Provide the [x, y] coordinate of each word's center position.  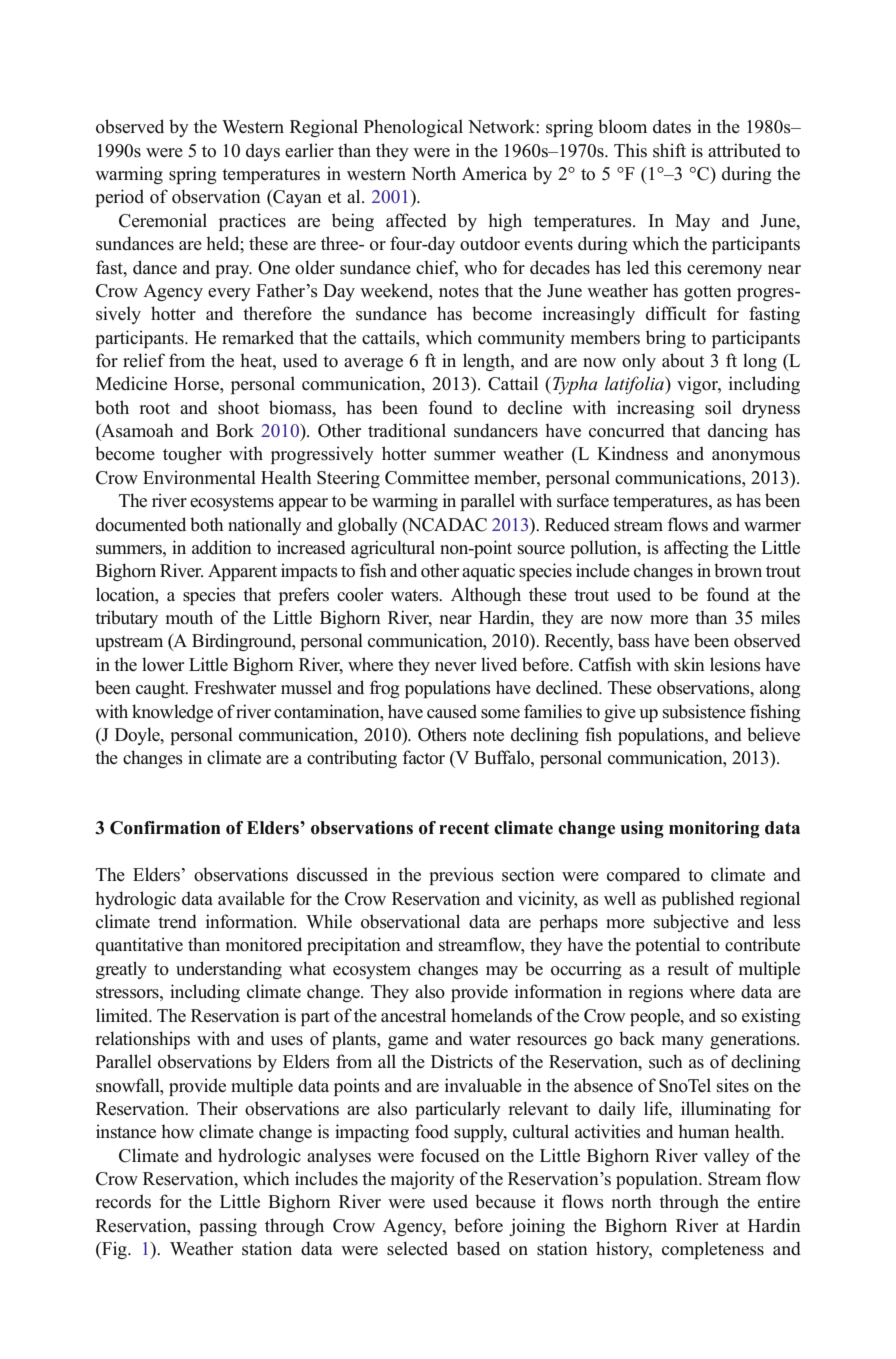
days [263, 152]
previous [461, 876]
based [478, 1248]
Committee [427, 477]
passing [228, 1227]
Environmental [199, 477]
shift [669, 150]
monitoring [714, 829]
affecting [696, 549]
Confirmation [165, 828]
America [494, 173]
